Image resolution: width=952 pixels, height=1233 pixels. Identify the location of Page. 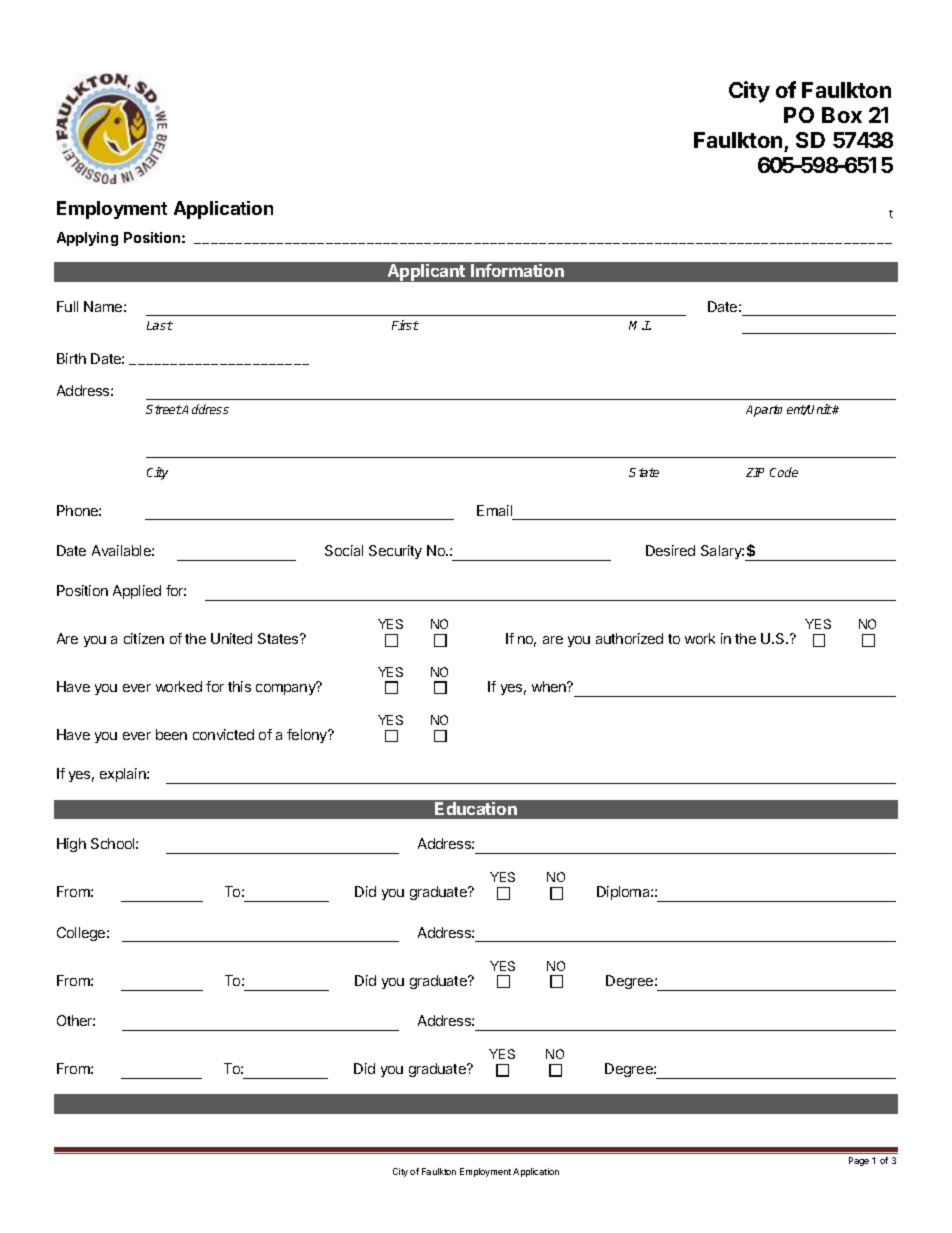
(859, 1161).
